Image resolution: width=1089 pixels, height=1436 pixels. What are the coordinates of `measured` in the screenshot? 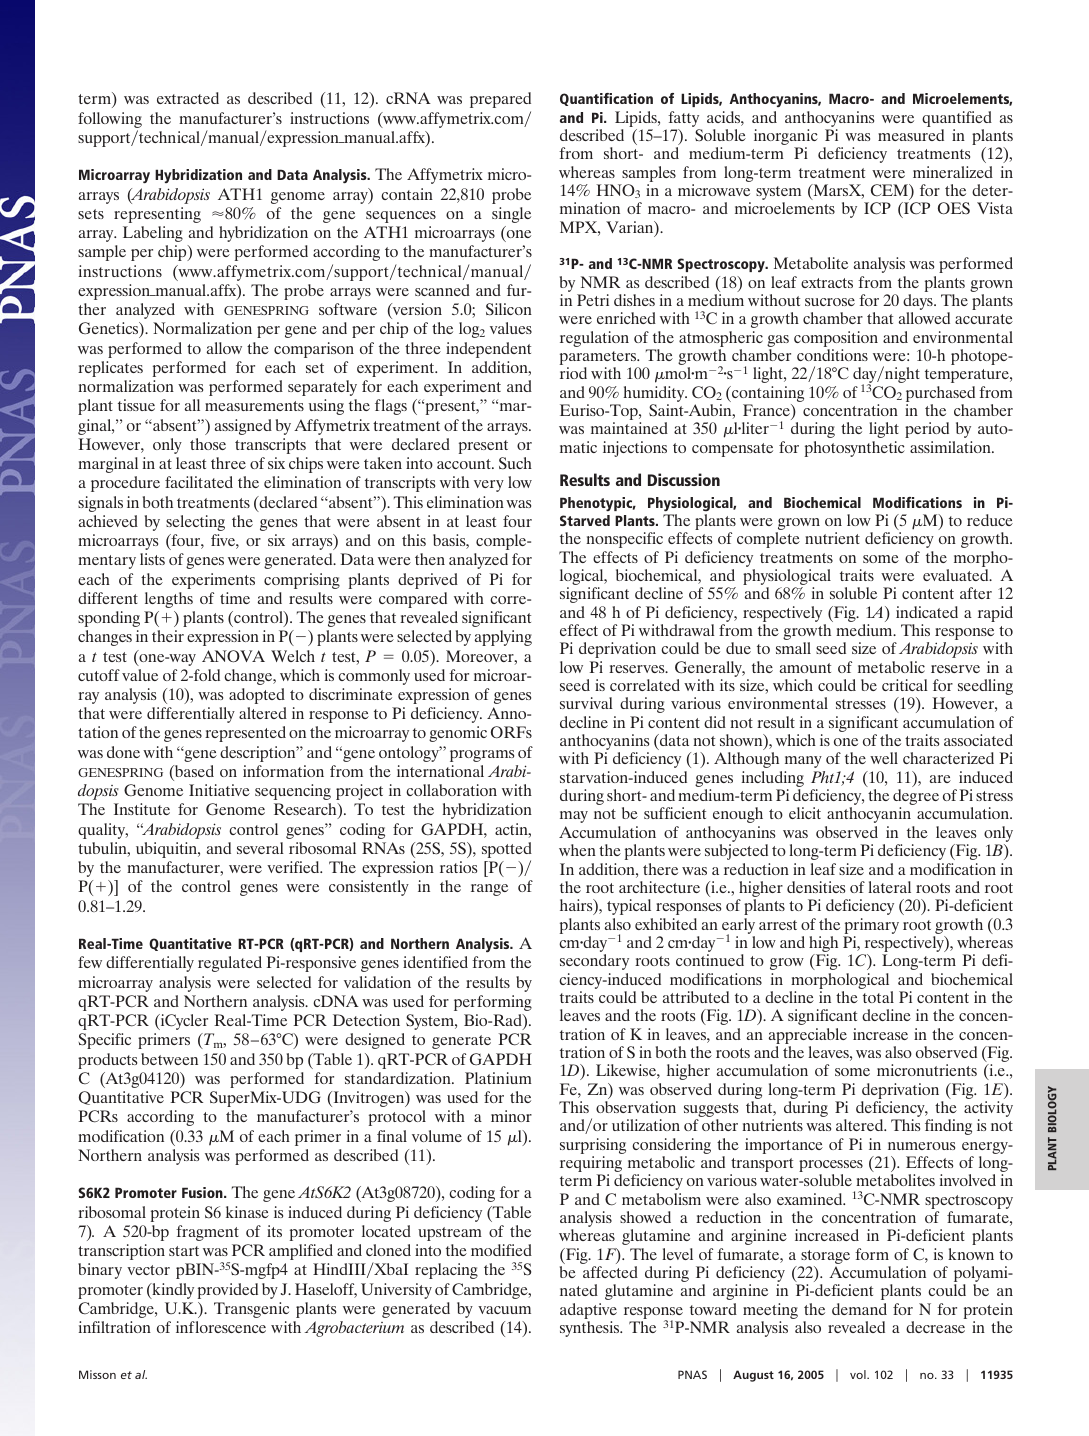 It's located at (911, 135).
